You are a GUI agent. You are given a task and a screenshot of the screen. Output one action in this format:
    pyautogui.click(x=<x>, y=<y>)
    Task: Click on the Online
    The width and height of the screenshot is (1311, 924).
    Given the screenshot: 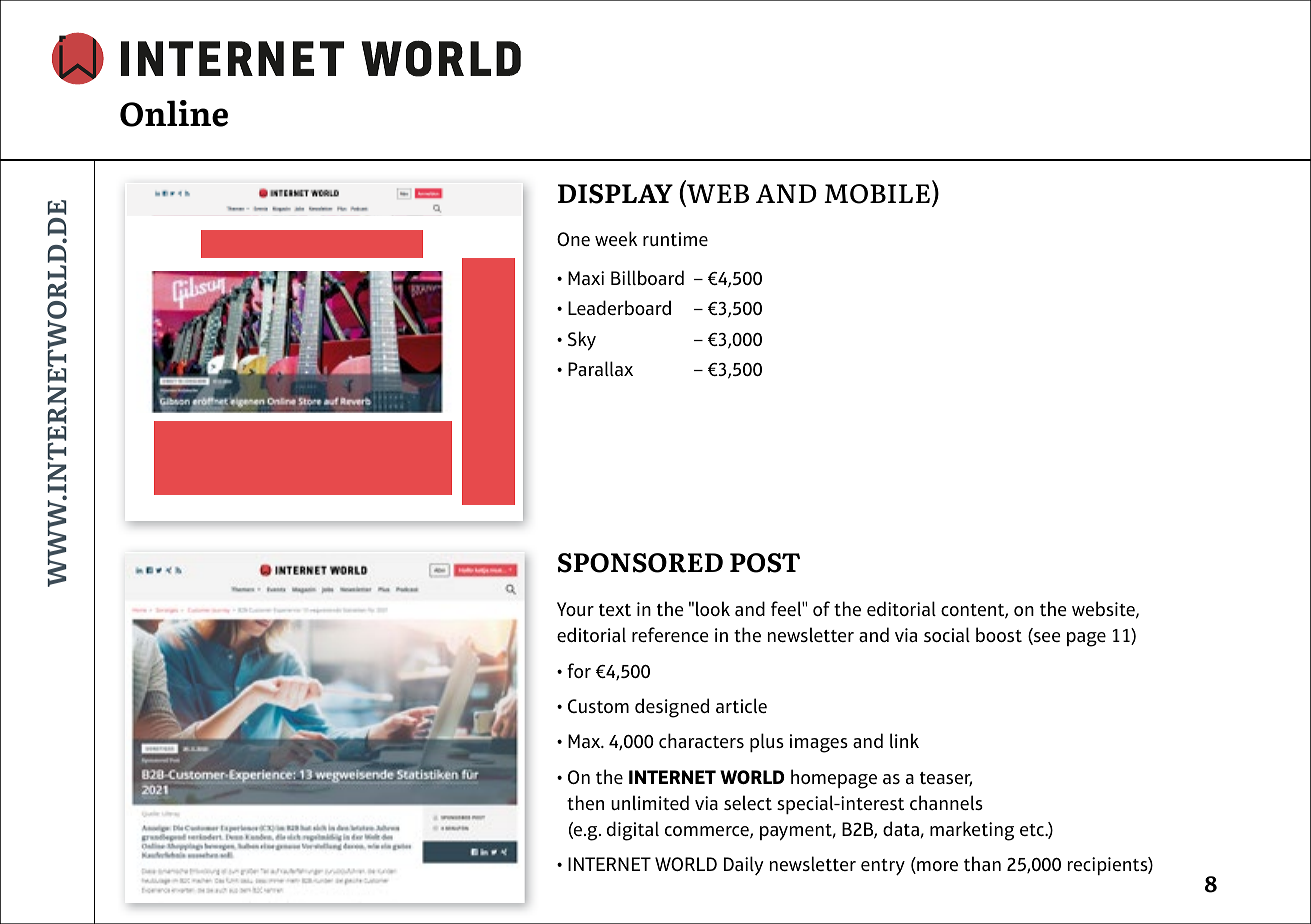 What is the action you would take?
    pyautogui.click(x=174, y=113)
